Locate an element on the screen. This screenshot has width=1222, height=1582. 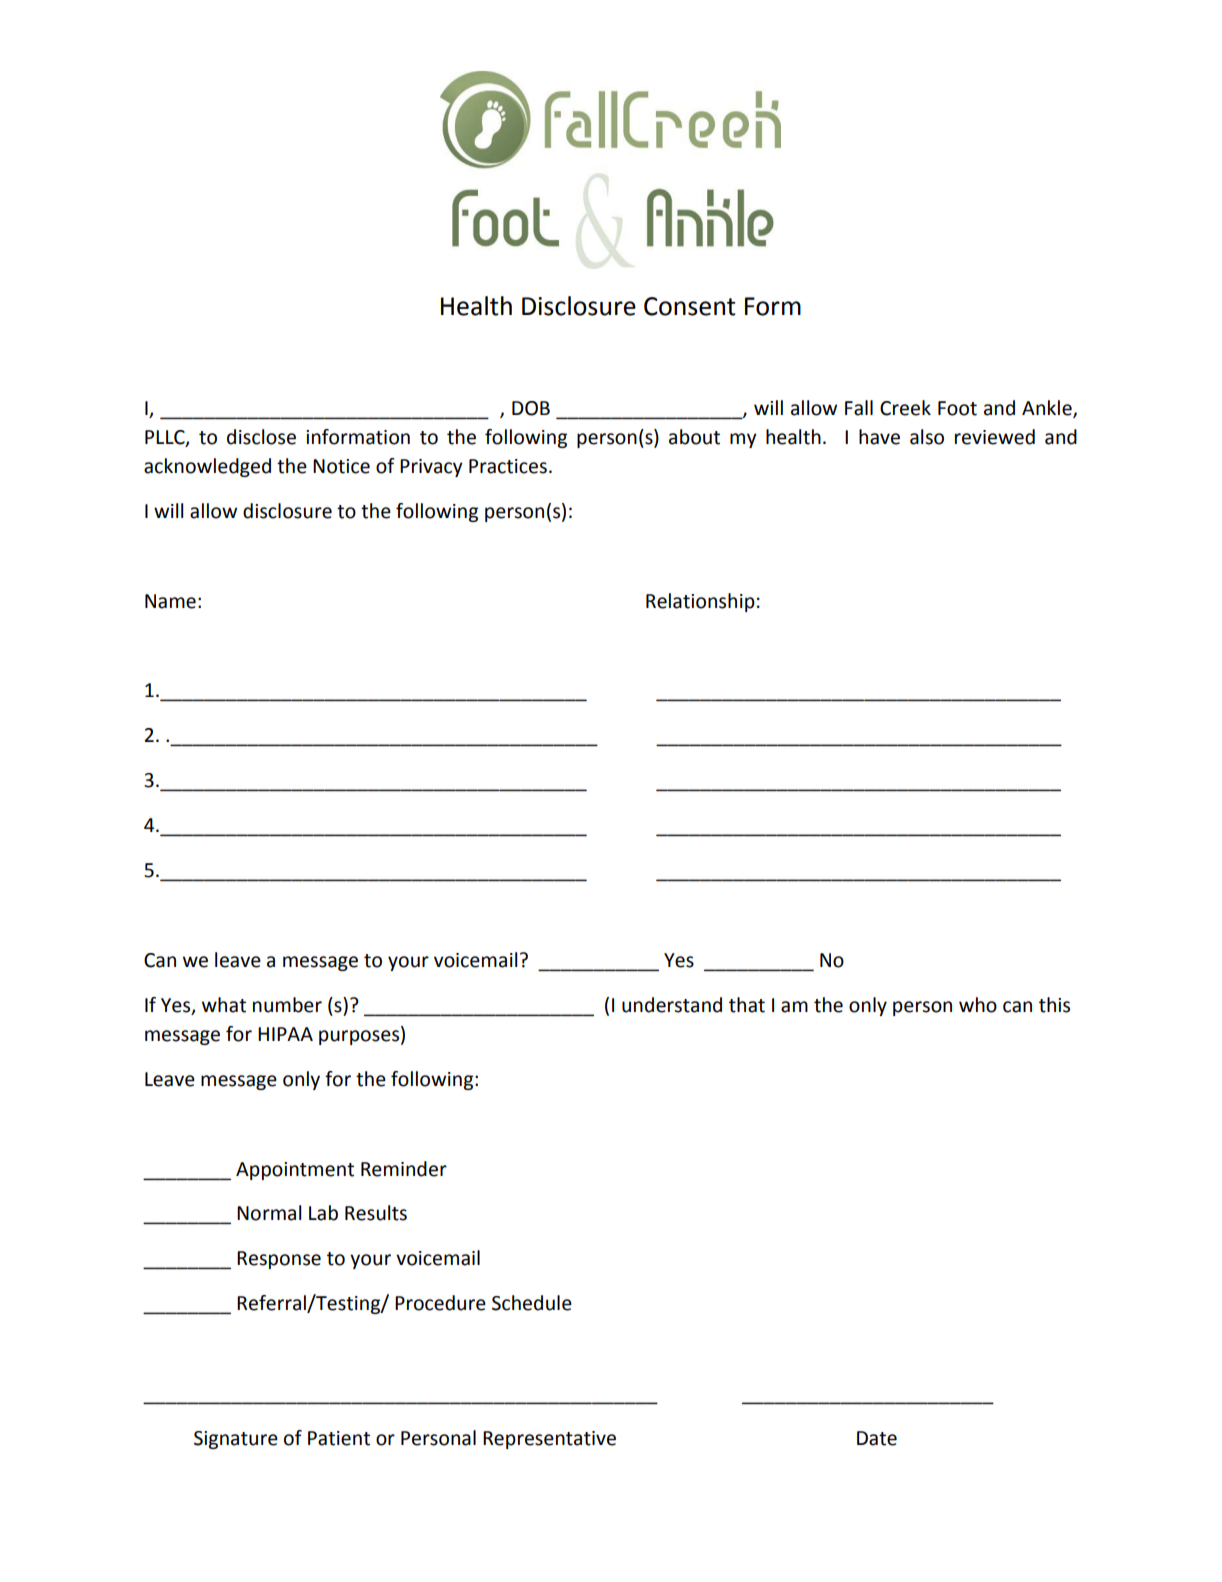
disclose is located at coordinates (261, 437).
